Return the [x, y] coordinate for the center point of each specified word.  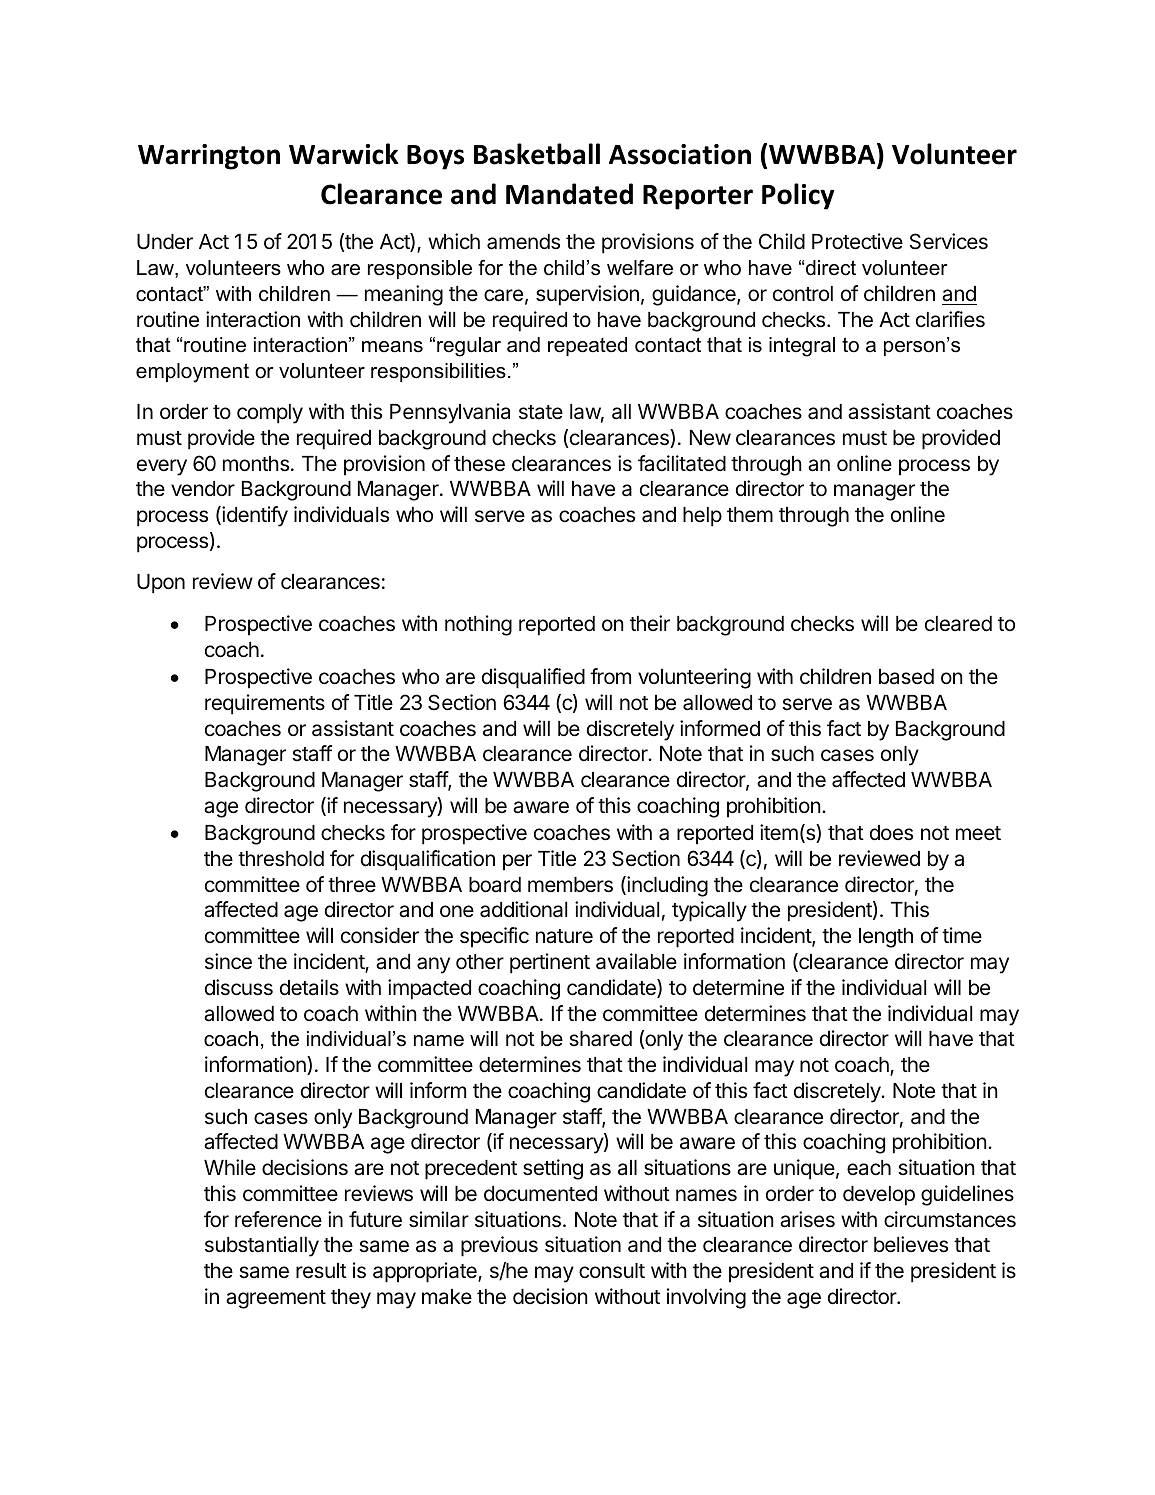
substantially [262, 1246]
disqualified [533, 678]
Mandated [569, 194]
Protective [857, 241]
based [906, 677]
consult [612, 1271]
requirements [265, 704]
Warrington [209, 157]
